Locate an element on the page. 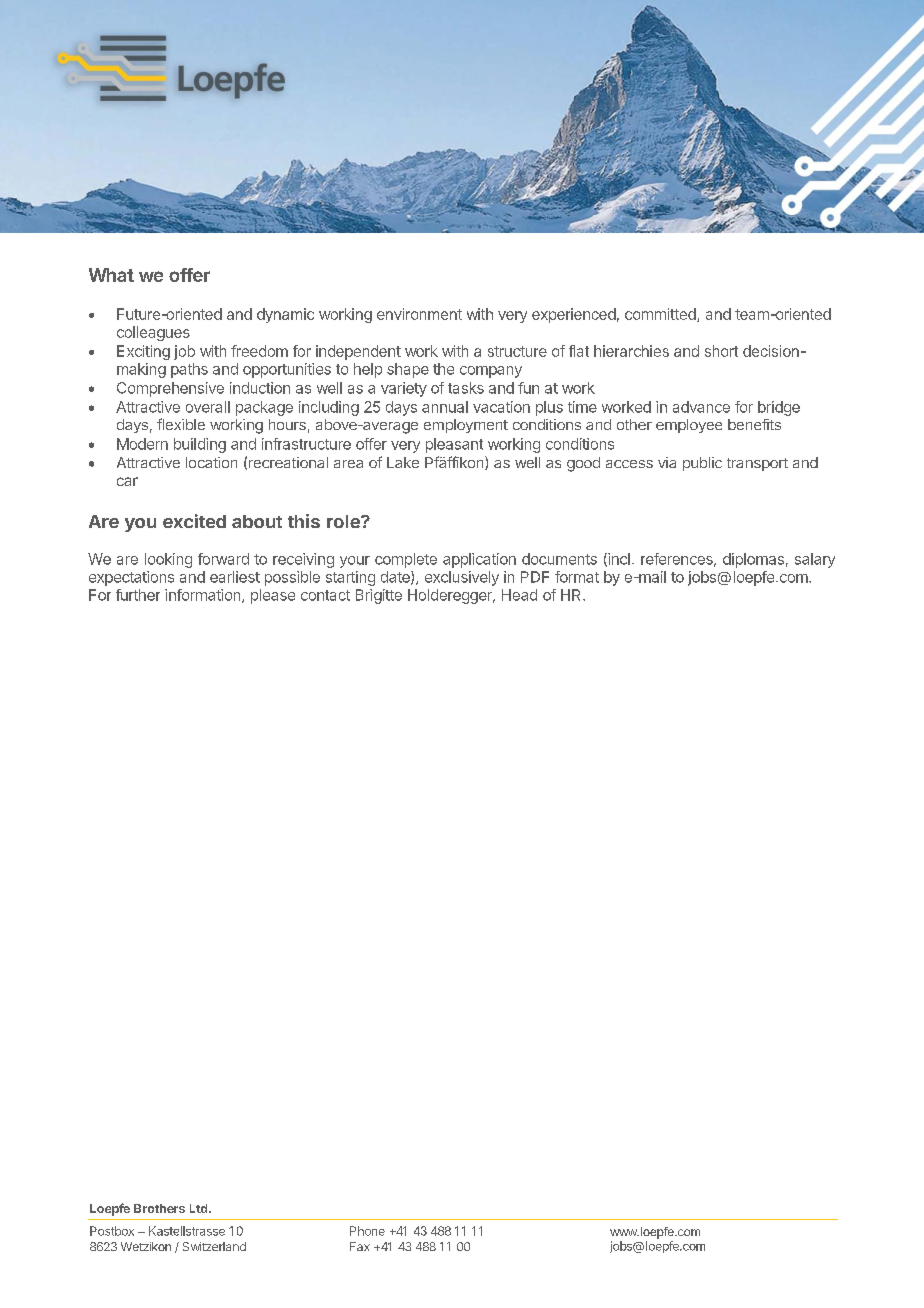 This image has height=1308, width=924. diplomas is located at coordinates (753, 560).
